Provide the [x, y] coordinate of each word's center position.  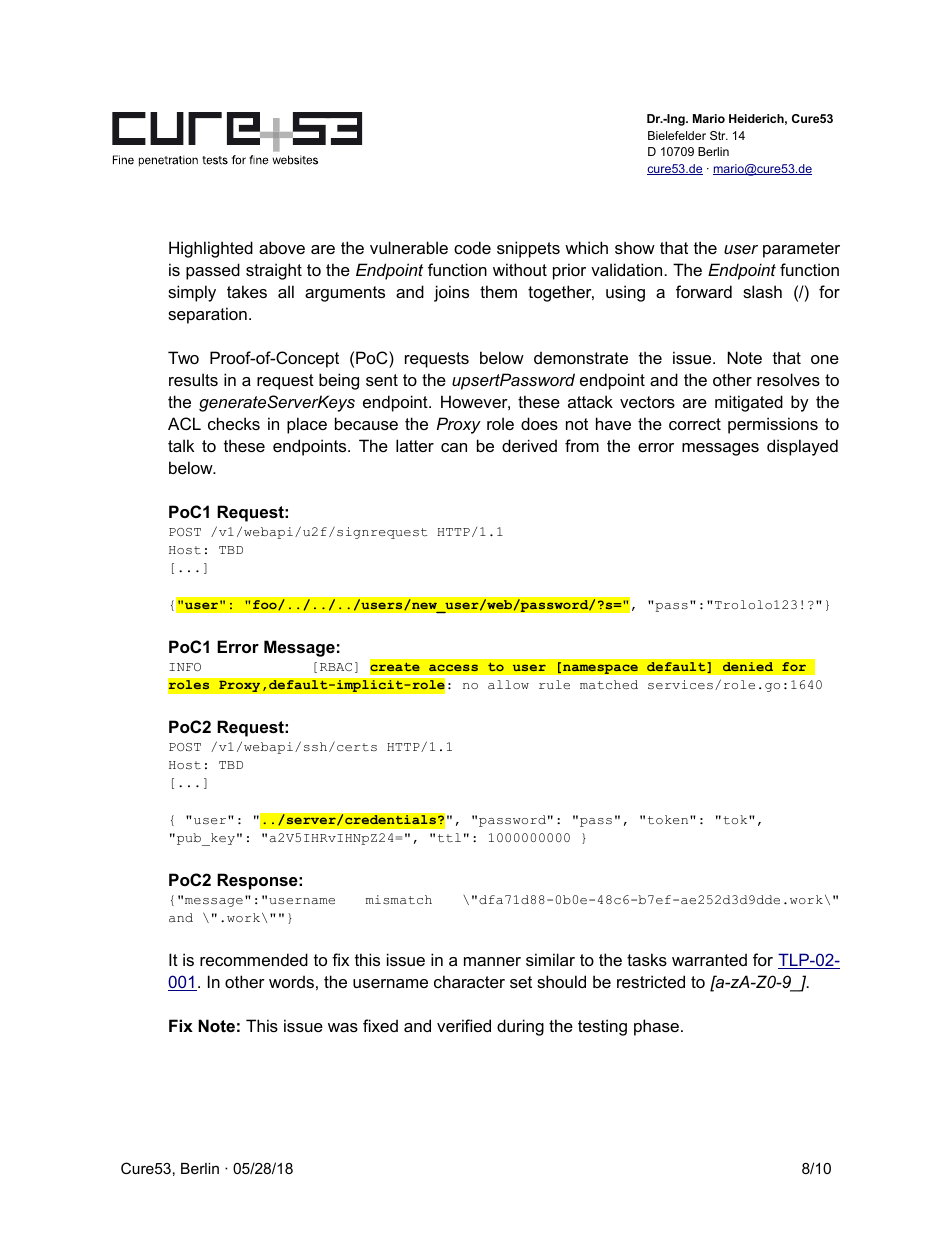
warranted [709, 959]
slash [762, 291]
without [520, 269]
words [291, 981]
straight [274, 271]
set [521, 982]
